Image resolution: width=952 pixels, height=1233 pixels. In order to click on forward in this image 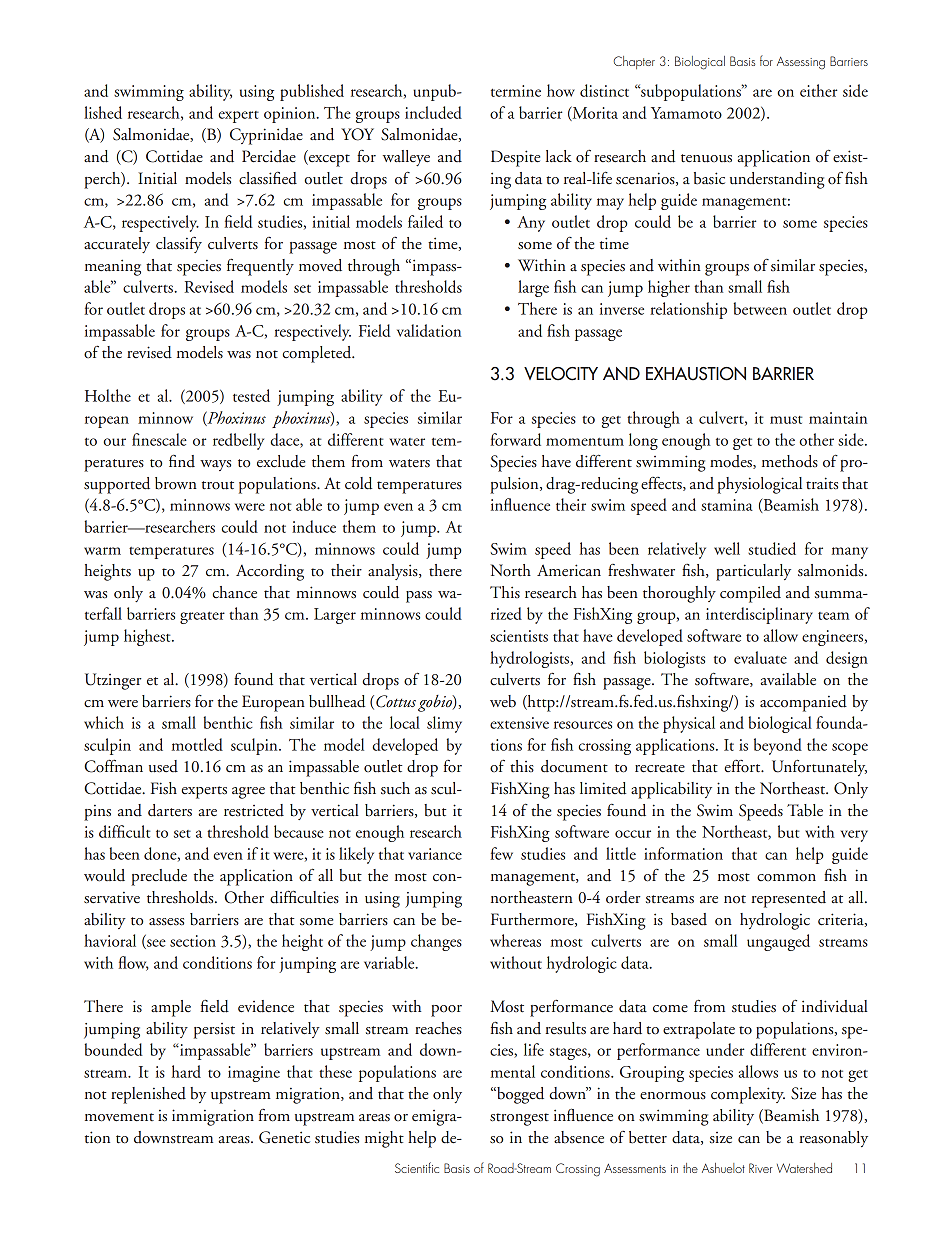, I will do `click(516, 439)`.
